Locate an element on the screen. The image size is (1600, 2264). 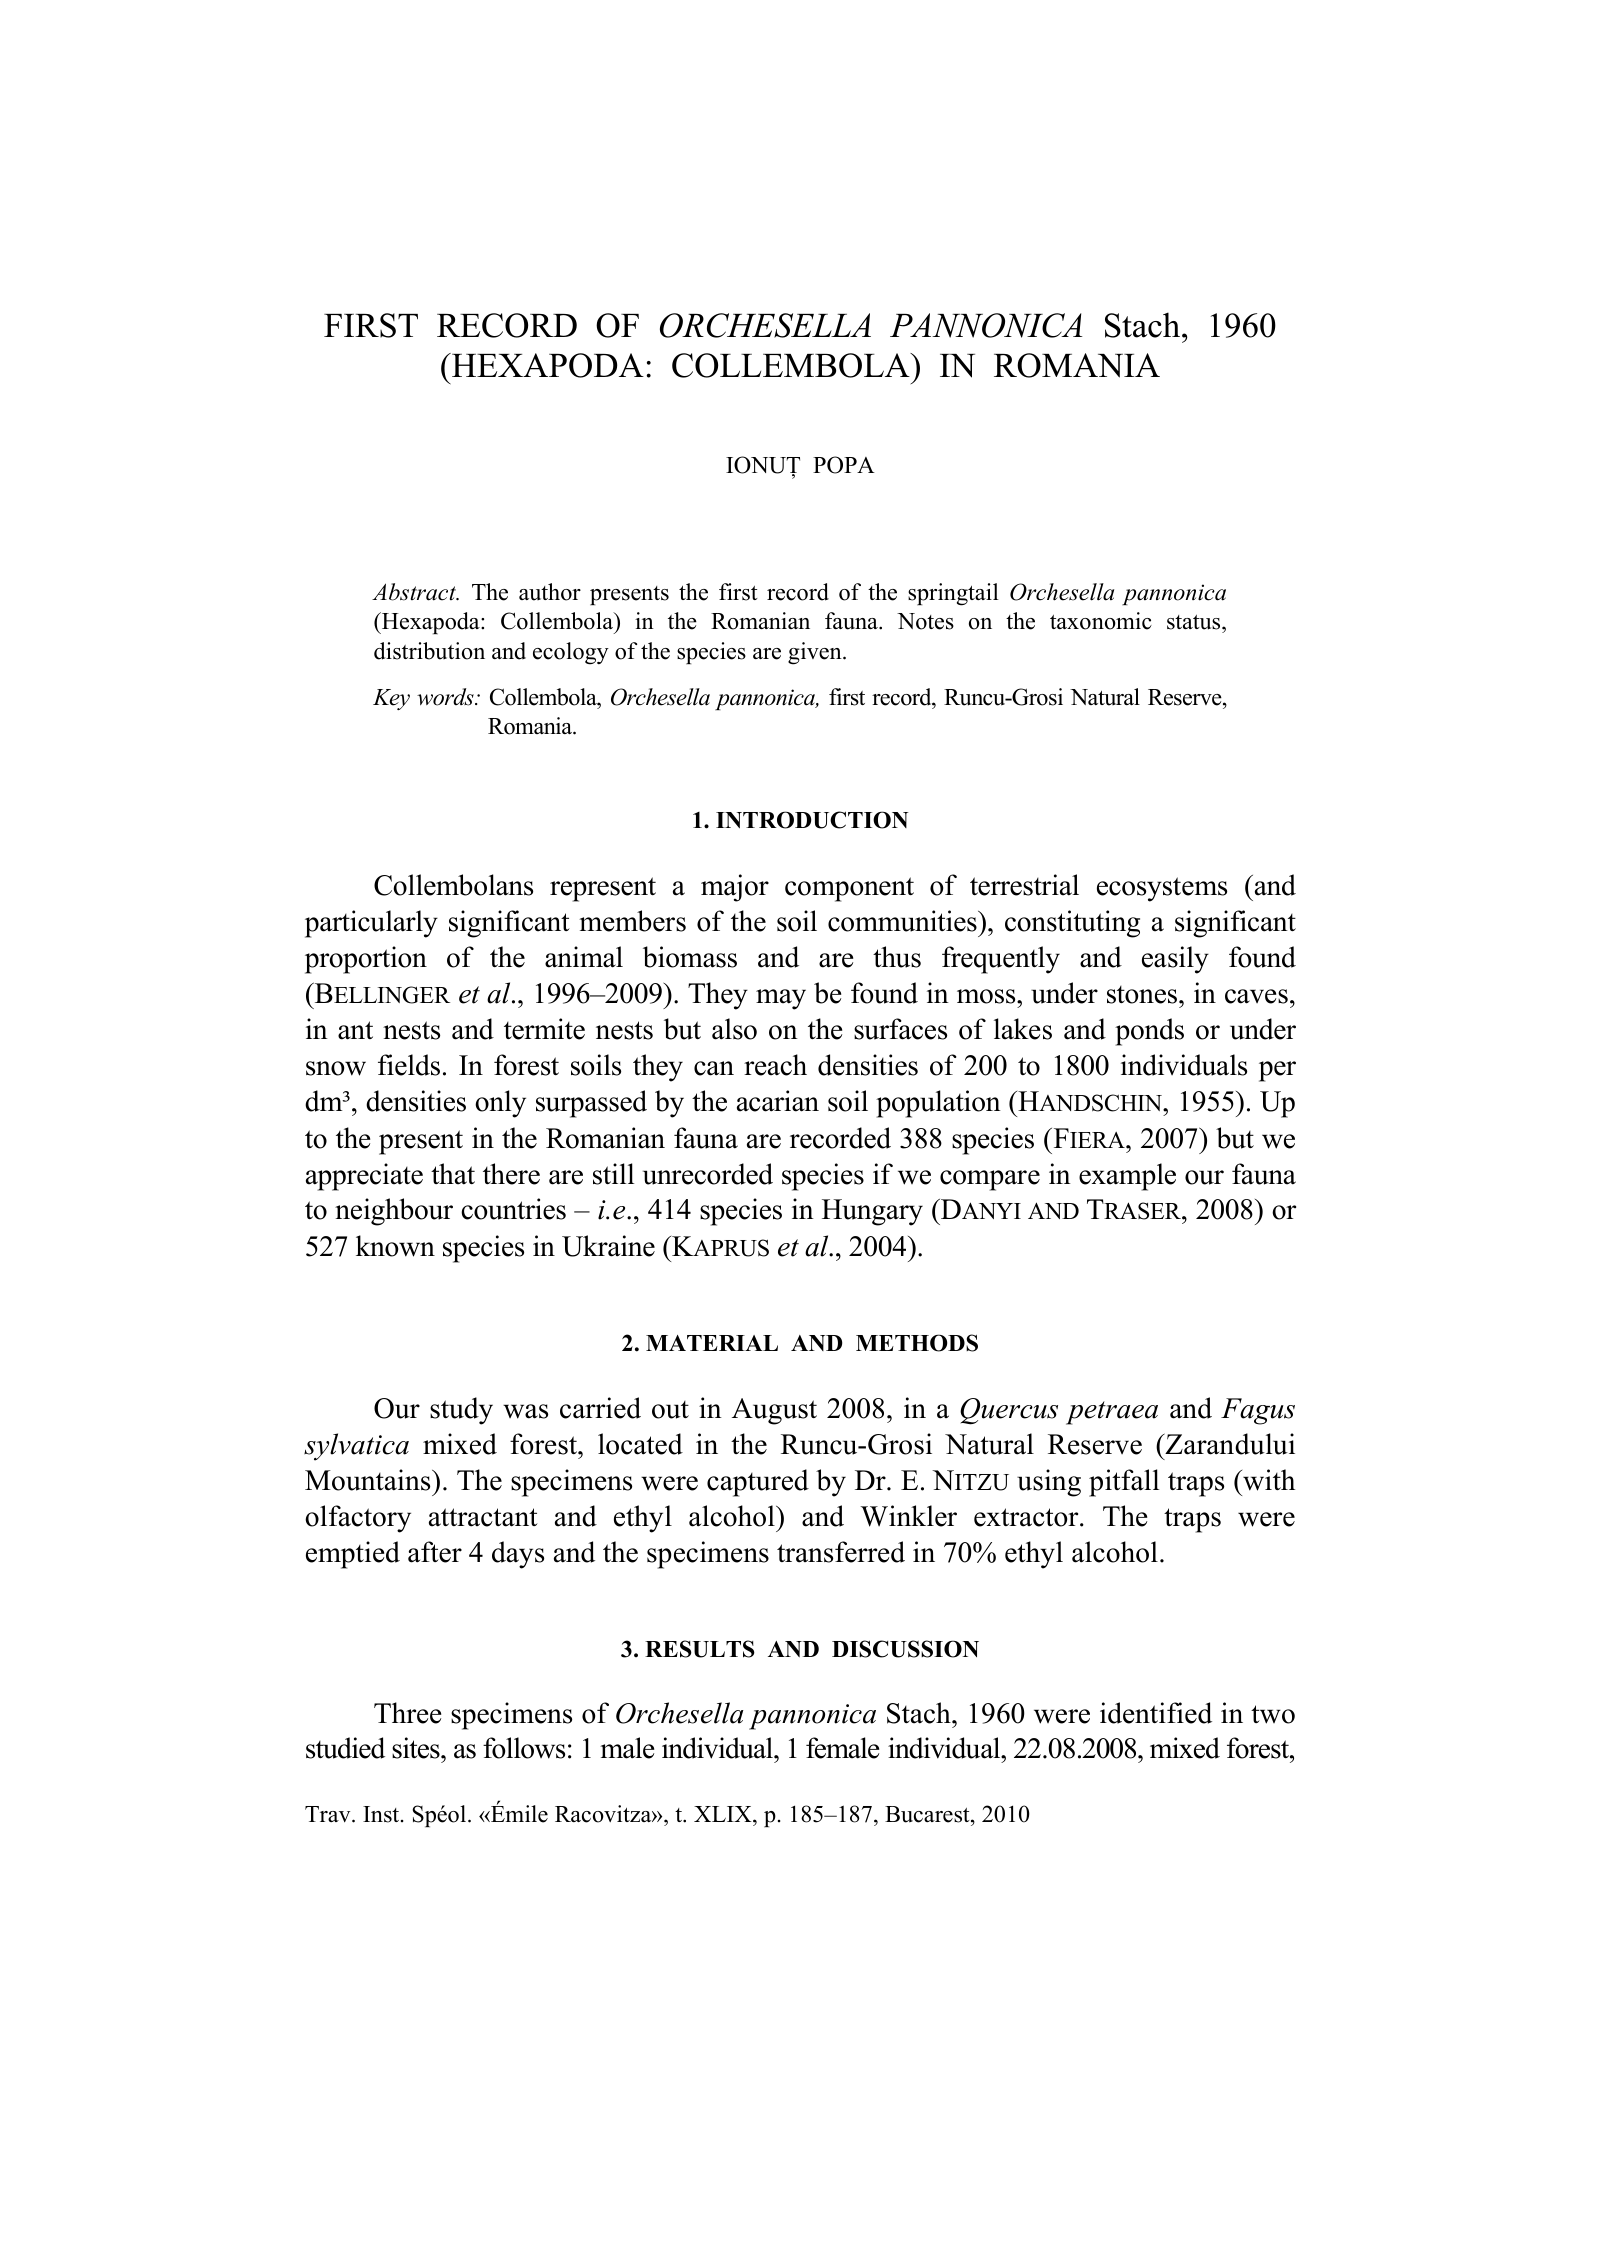
Abstract is located at coordinates (415, 592).
